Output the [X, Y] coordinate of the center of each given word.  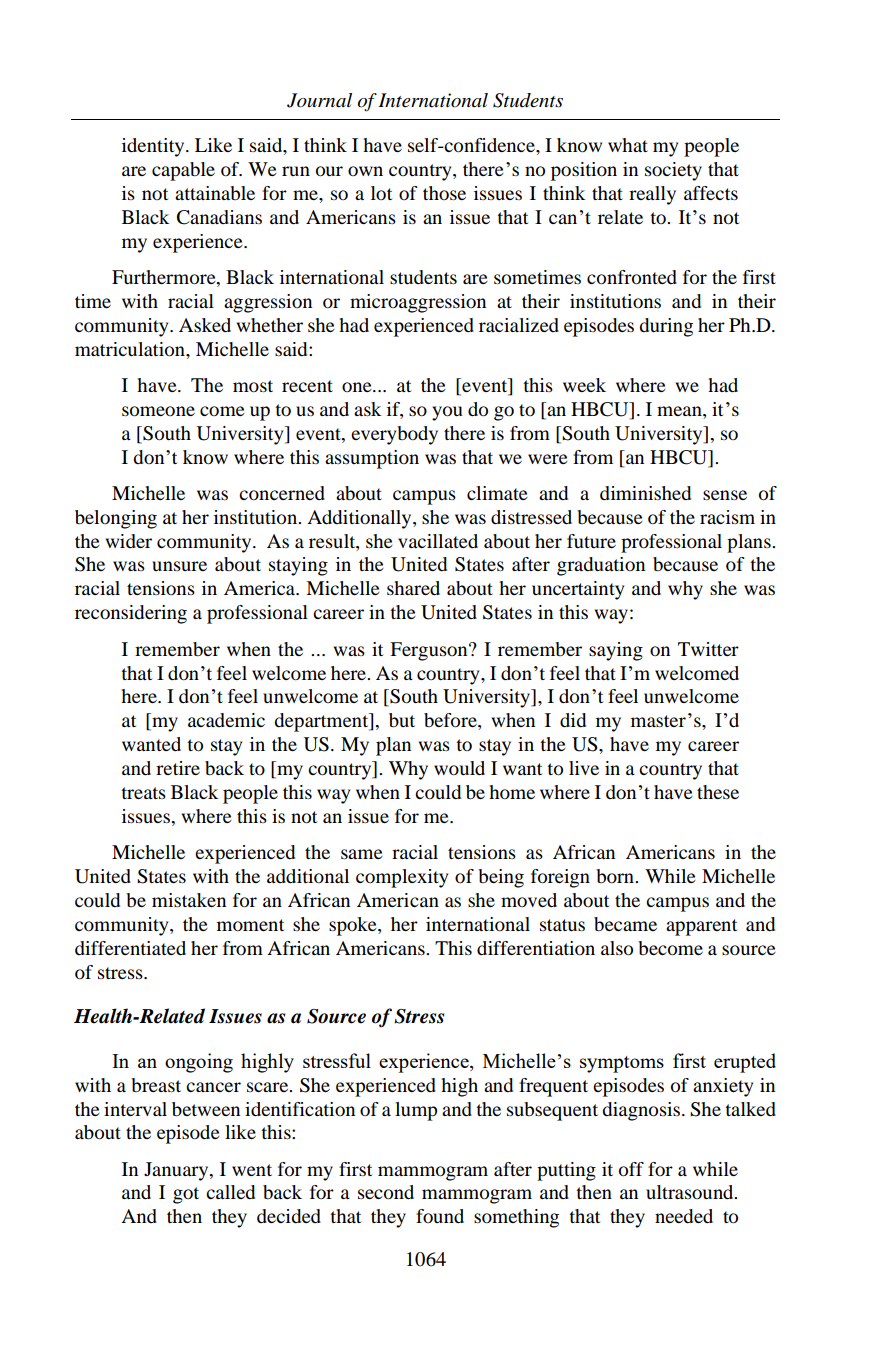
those [444, 193]
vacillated [438, 541]
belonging [116, 519]
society [673, 171]
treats [143, 793]
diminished [645, 493]
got [186, 1195]
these [718, 792]
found [440, 1216]
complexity [402, 878]
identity [154, 147]
